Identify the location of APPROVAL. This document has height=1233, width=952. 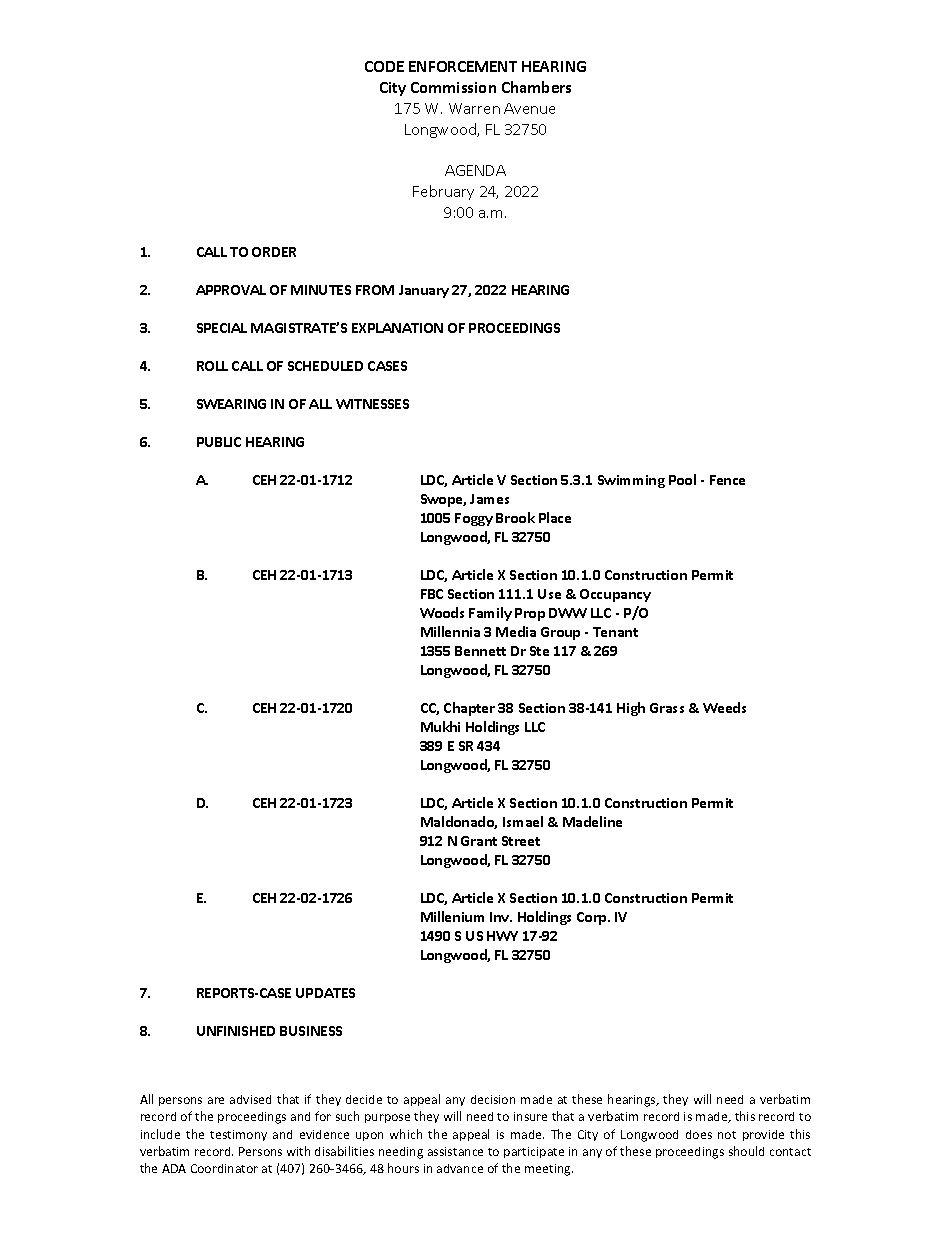
(231, 290).
